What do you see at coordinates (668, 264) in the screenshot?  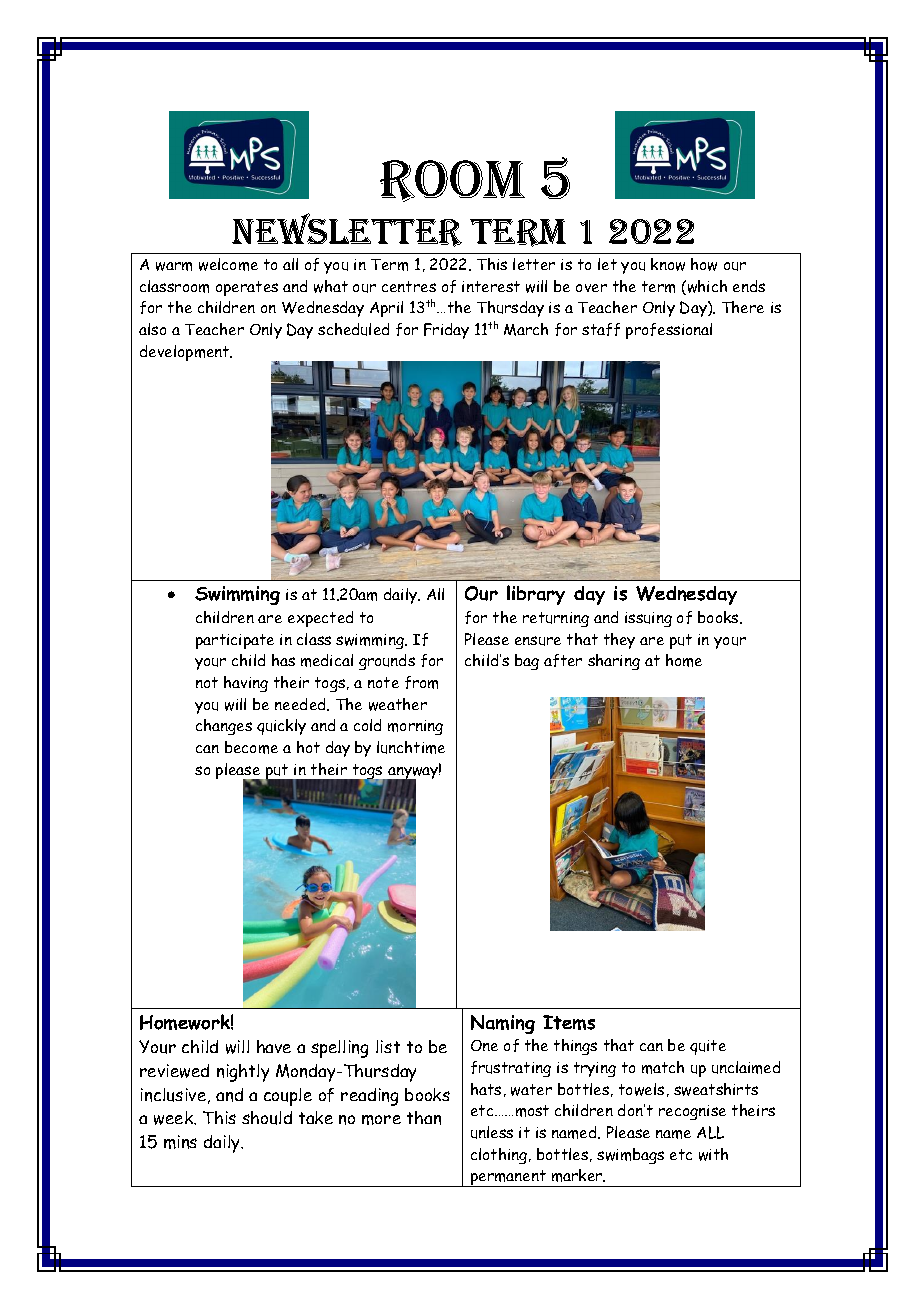 I see `know` at bounding box center [668, 264].
